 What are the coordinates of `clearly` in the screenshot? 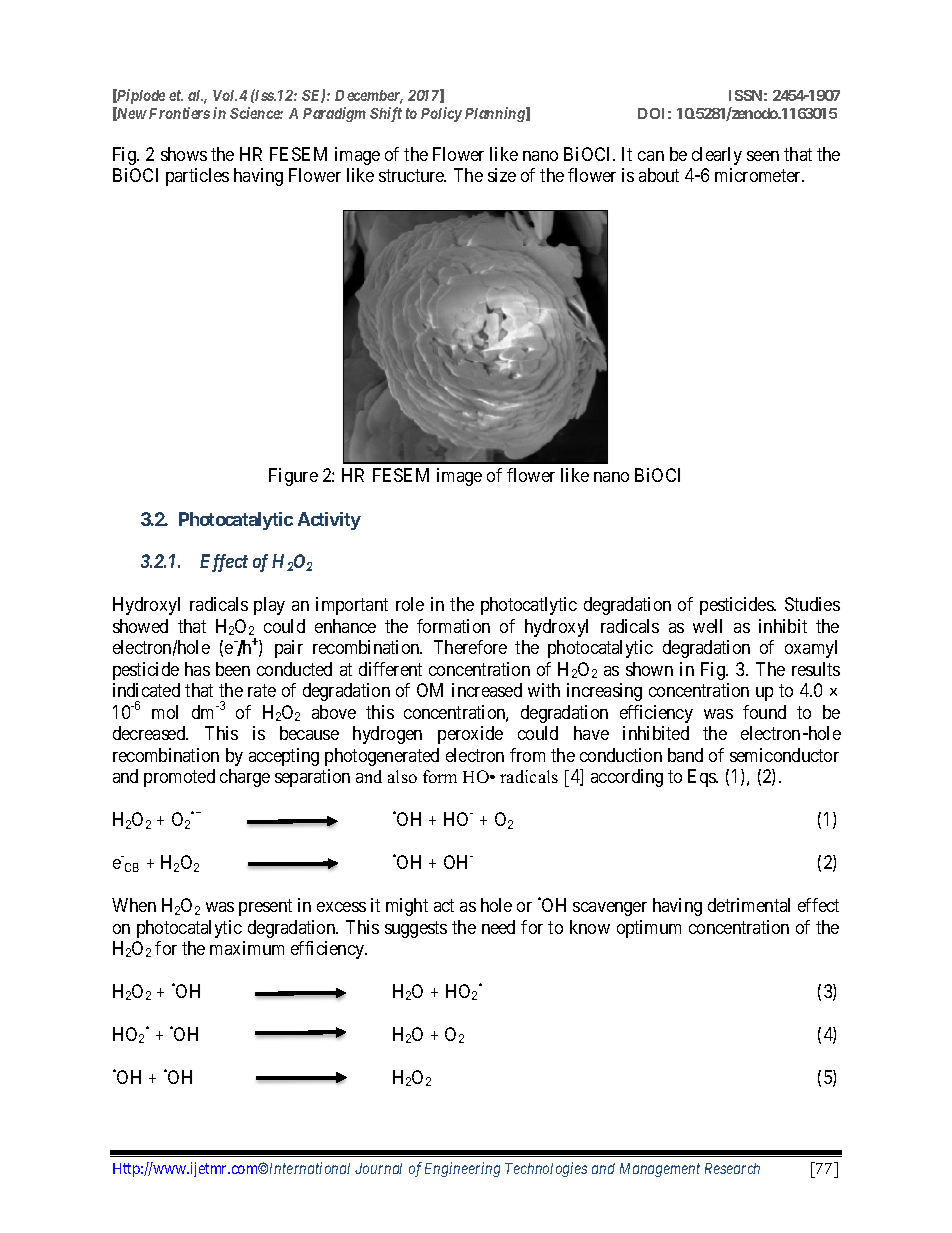 It's located at (717, 156).
